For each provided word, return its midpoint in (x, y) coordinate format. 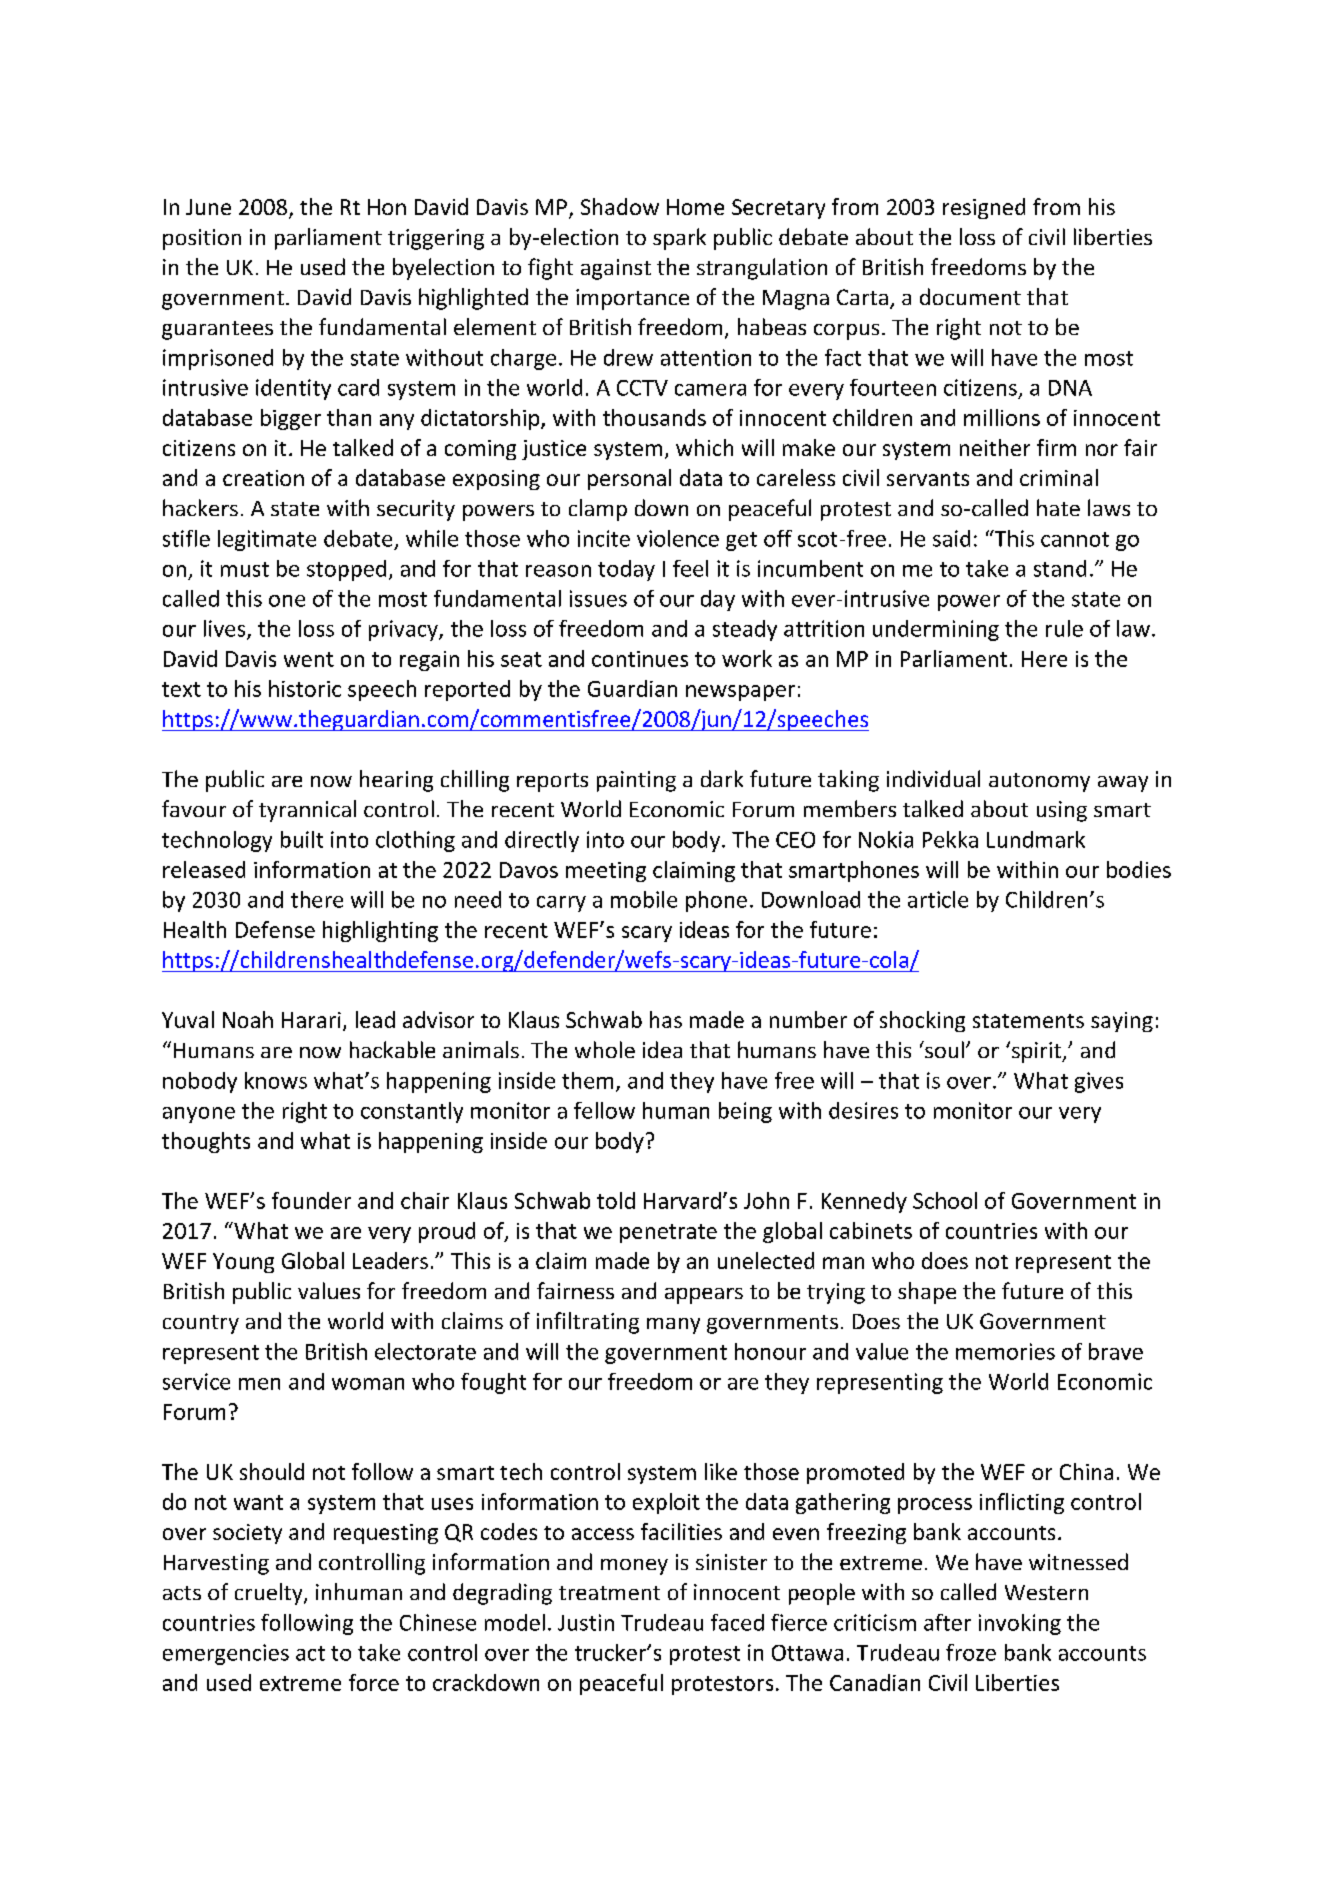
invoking (1020, 1624)
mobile (644, 899)
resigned (984, 208)
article (938, 899)
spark (679, 239)
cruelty (270, 1594)
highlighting (380, 931)
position (202, 239)
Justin (586, 1622)
